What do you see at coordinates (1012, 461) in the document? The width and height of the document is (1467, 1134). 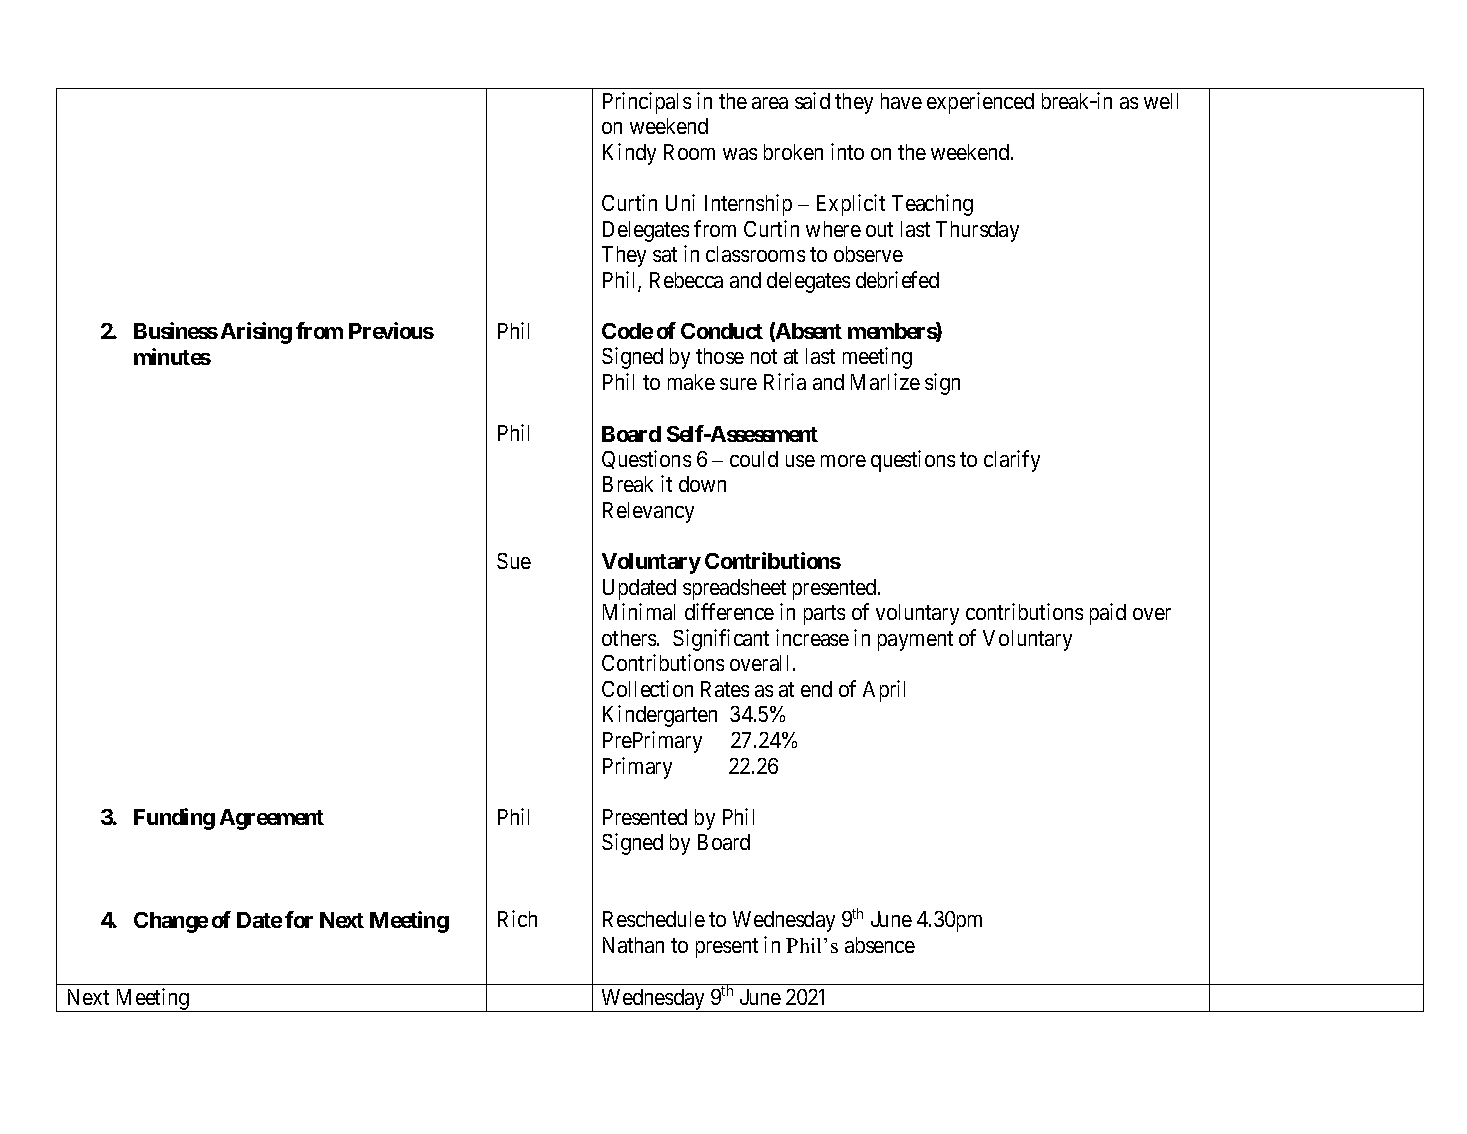 I see `clarify` at bounding box center [1012, 461].
